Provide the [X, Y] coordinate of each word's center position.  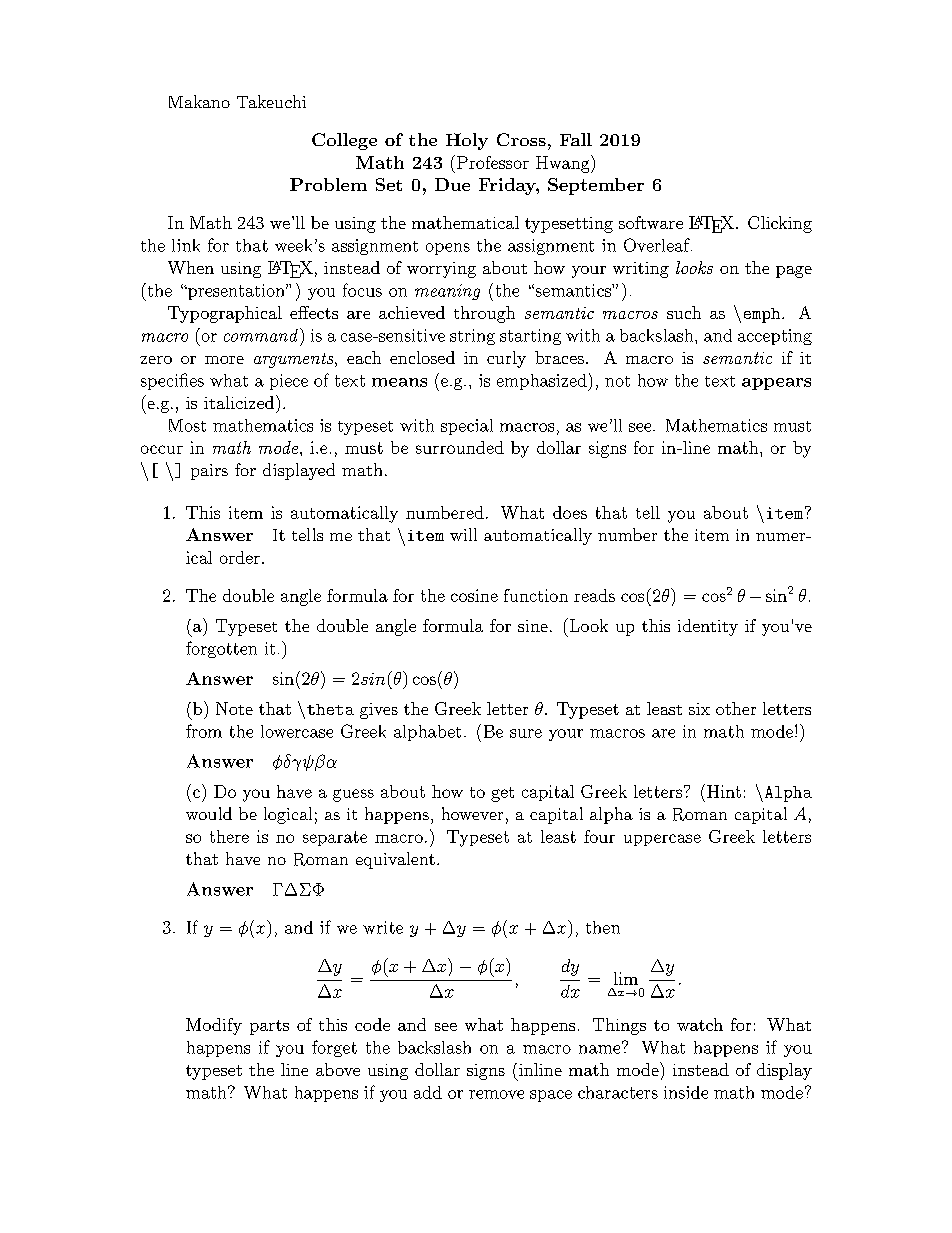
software [651, 222]
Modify [214, 1026]
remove [496, 1094]
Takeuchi [271, 101]
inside [686, 1092]
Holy [467, 141]
